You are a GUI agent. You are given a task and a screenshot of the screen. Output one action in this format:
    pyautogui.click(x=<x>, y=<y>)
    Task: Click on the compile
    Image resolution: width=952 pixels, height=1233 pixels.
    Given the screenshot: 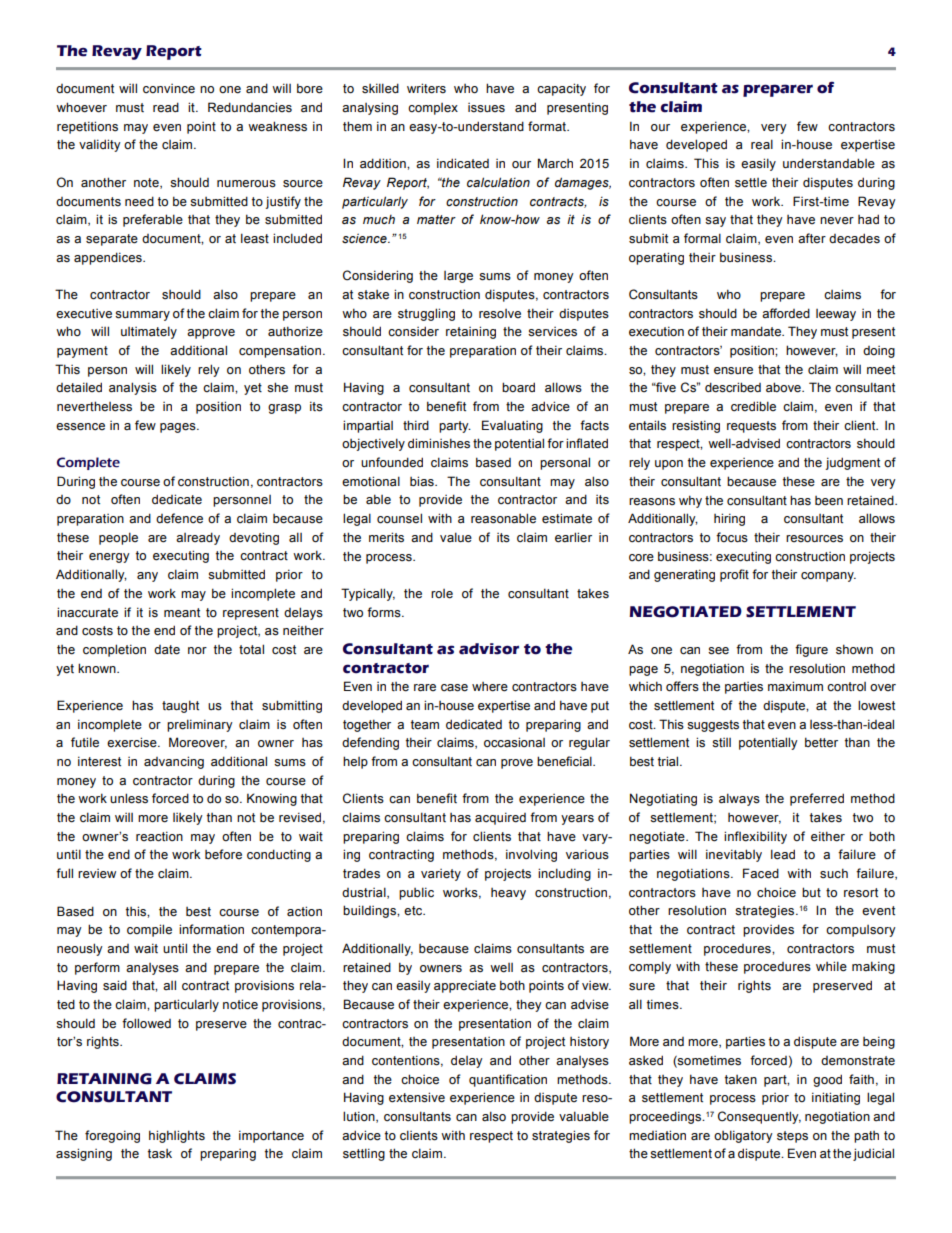 What is the action you would take?
    pyautogui.click(x=149, y=930)
